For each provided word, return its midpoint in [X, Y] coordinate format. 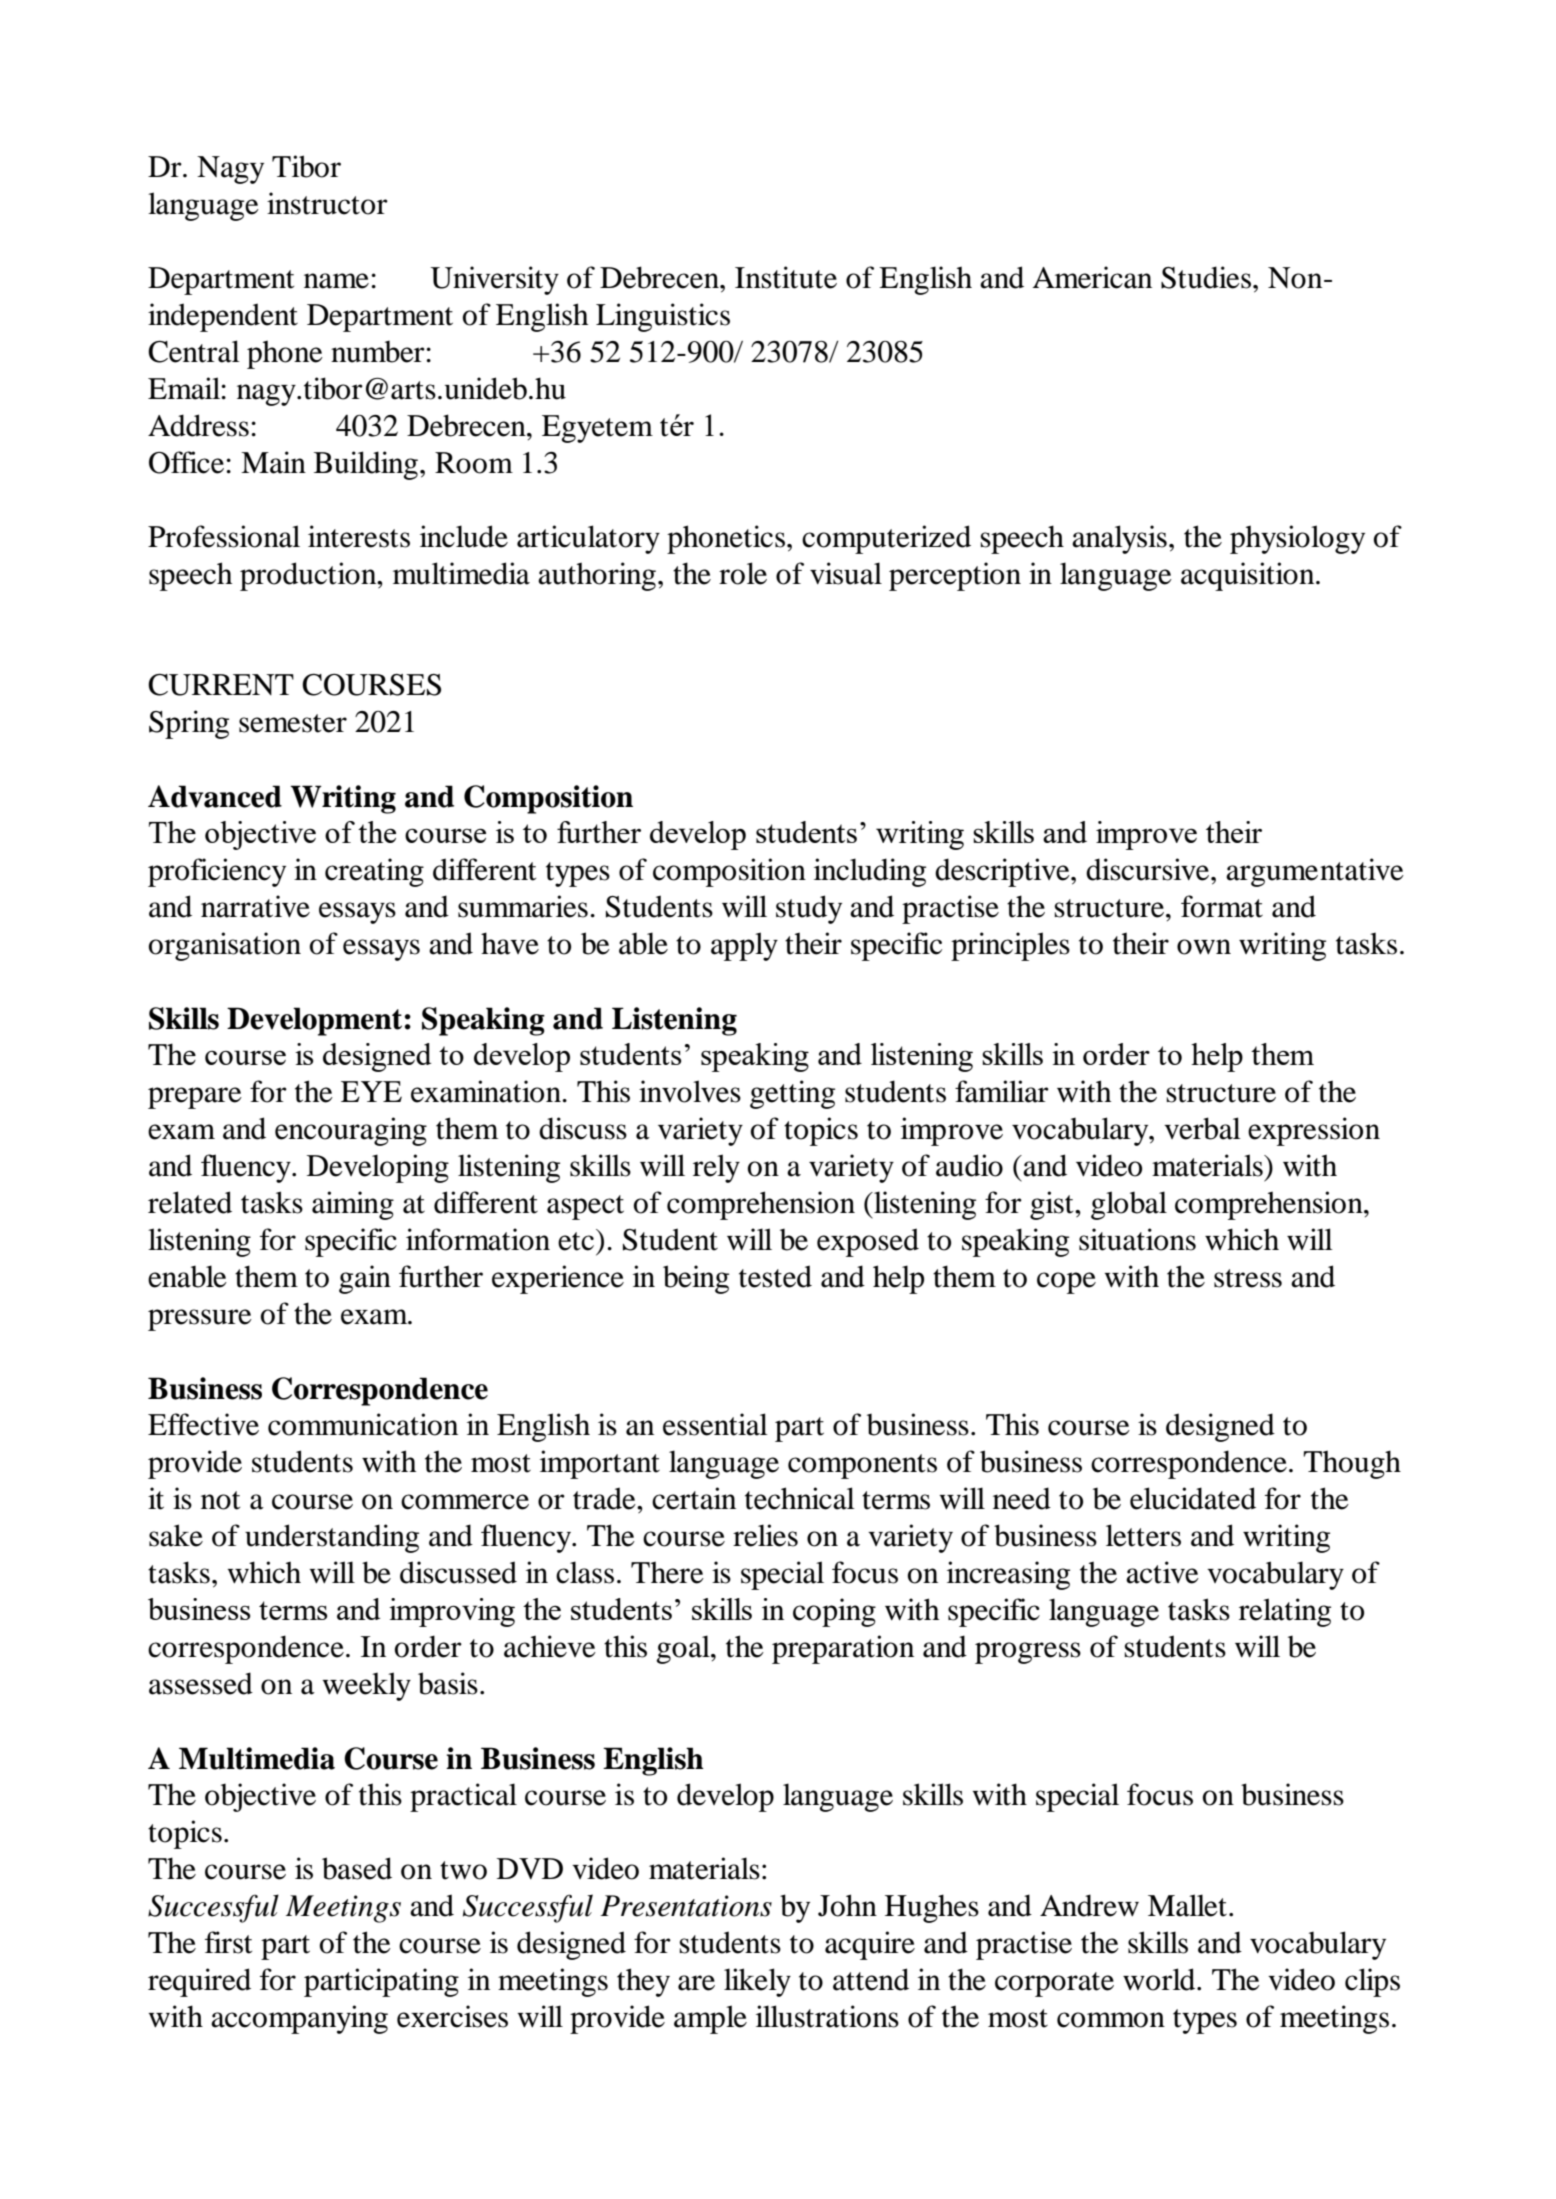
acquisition [1249, 576]
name [336, 281]
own [1204, 947]
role [743, 573]
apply [744, 946]
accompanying [299, 2019]
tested [775, 1276]
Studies [1206, 277]
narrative [255, 906]
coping [834, 1612]
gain [365, 1279]
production [309, 576]
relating [1285, 1612]
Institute [786, 277]
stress [1248, 1278]
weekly [366, 1686]
